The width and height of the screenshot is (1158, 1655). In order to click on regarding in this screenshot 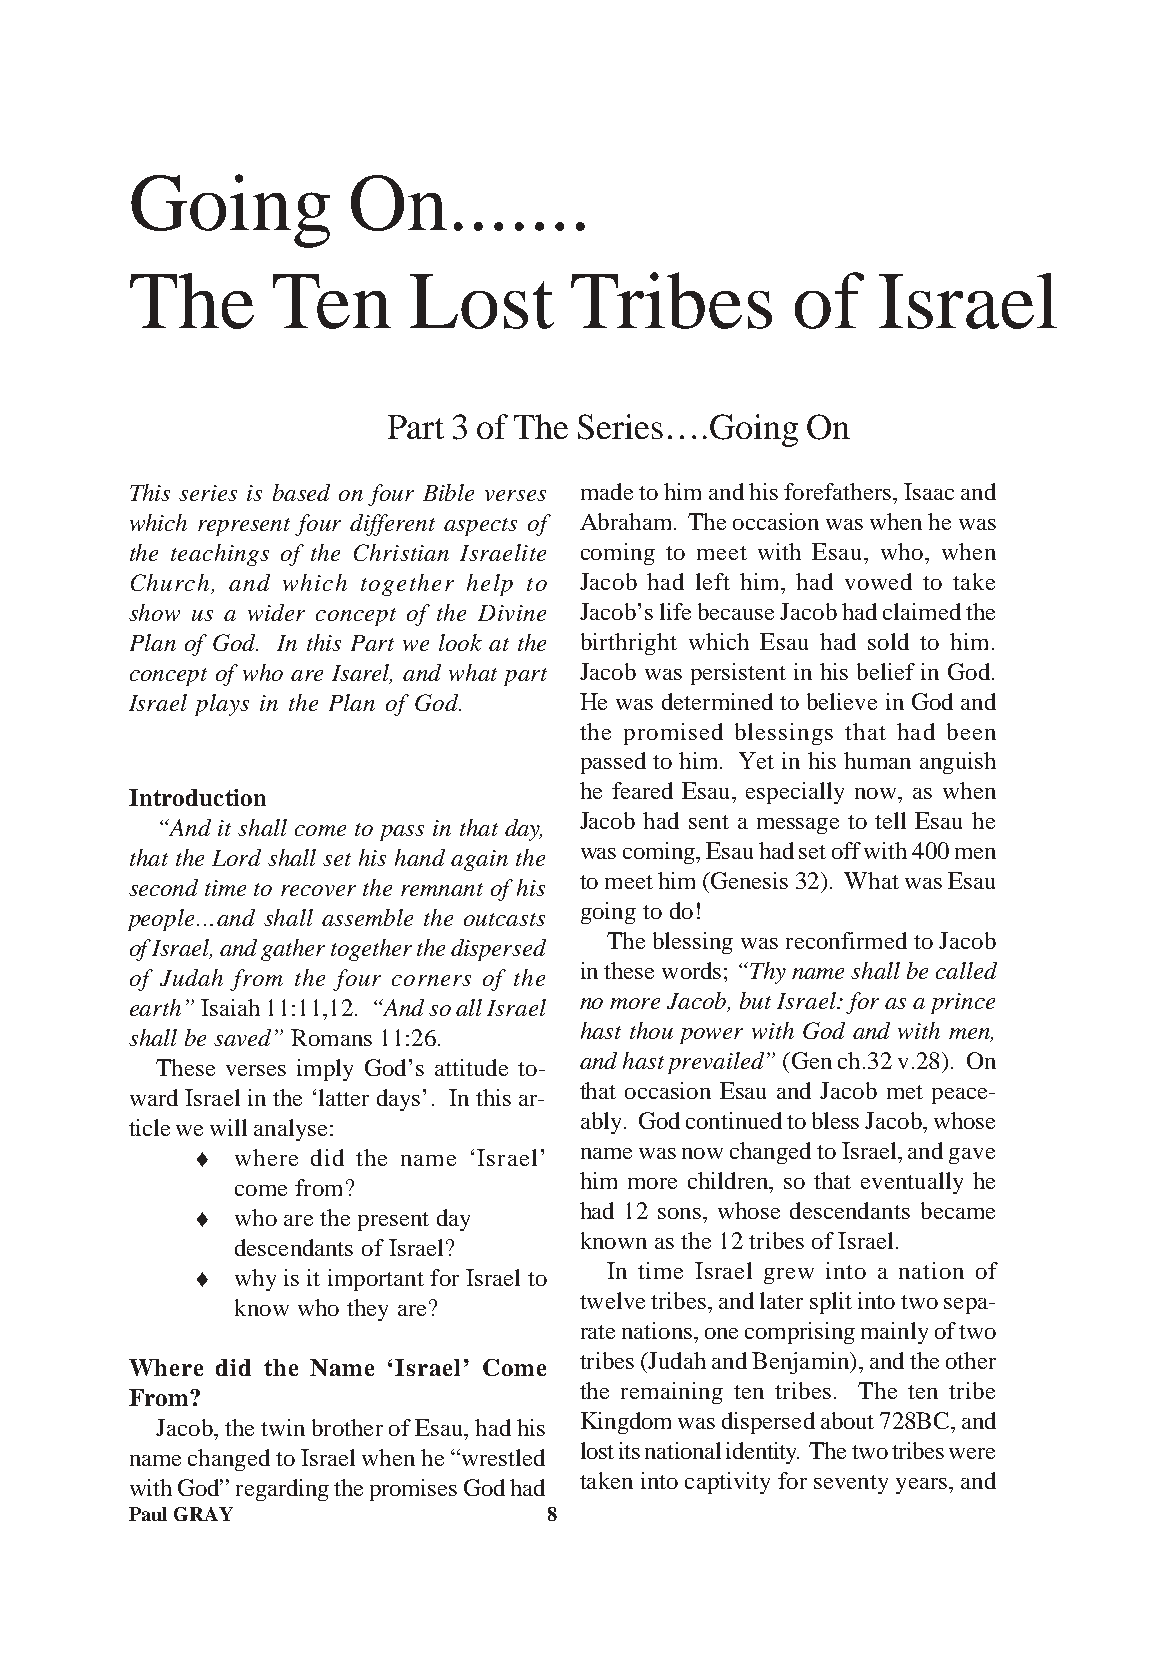, I will do `click(282, 1490)`.
